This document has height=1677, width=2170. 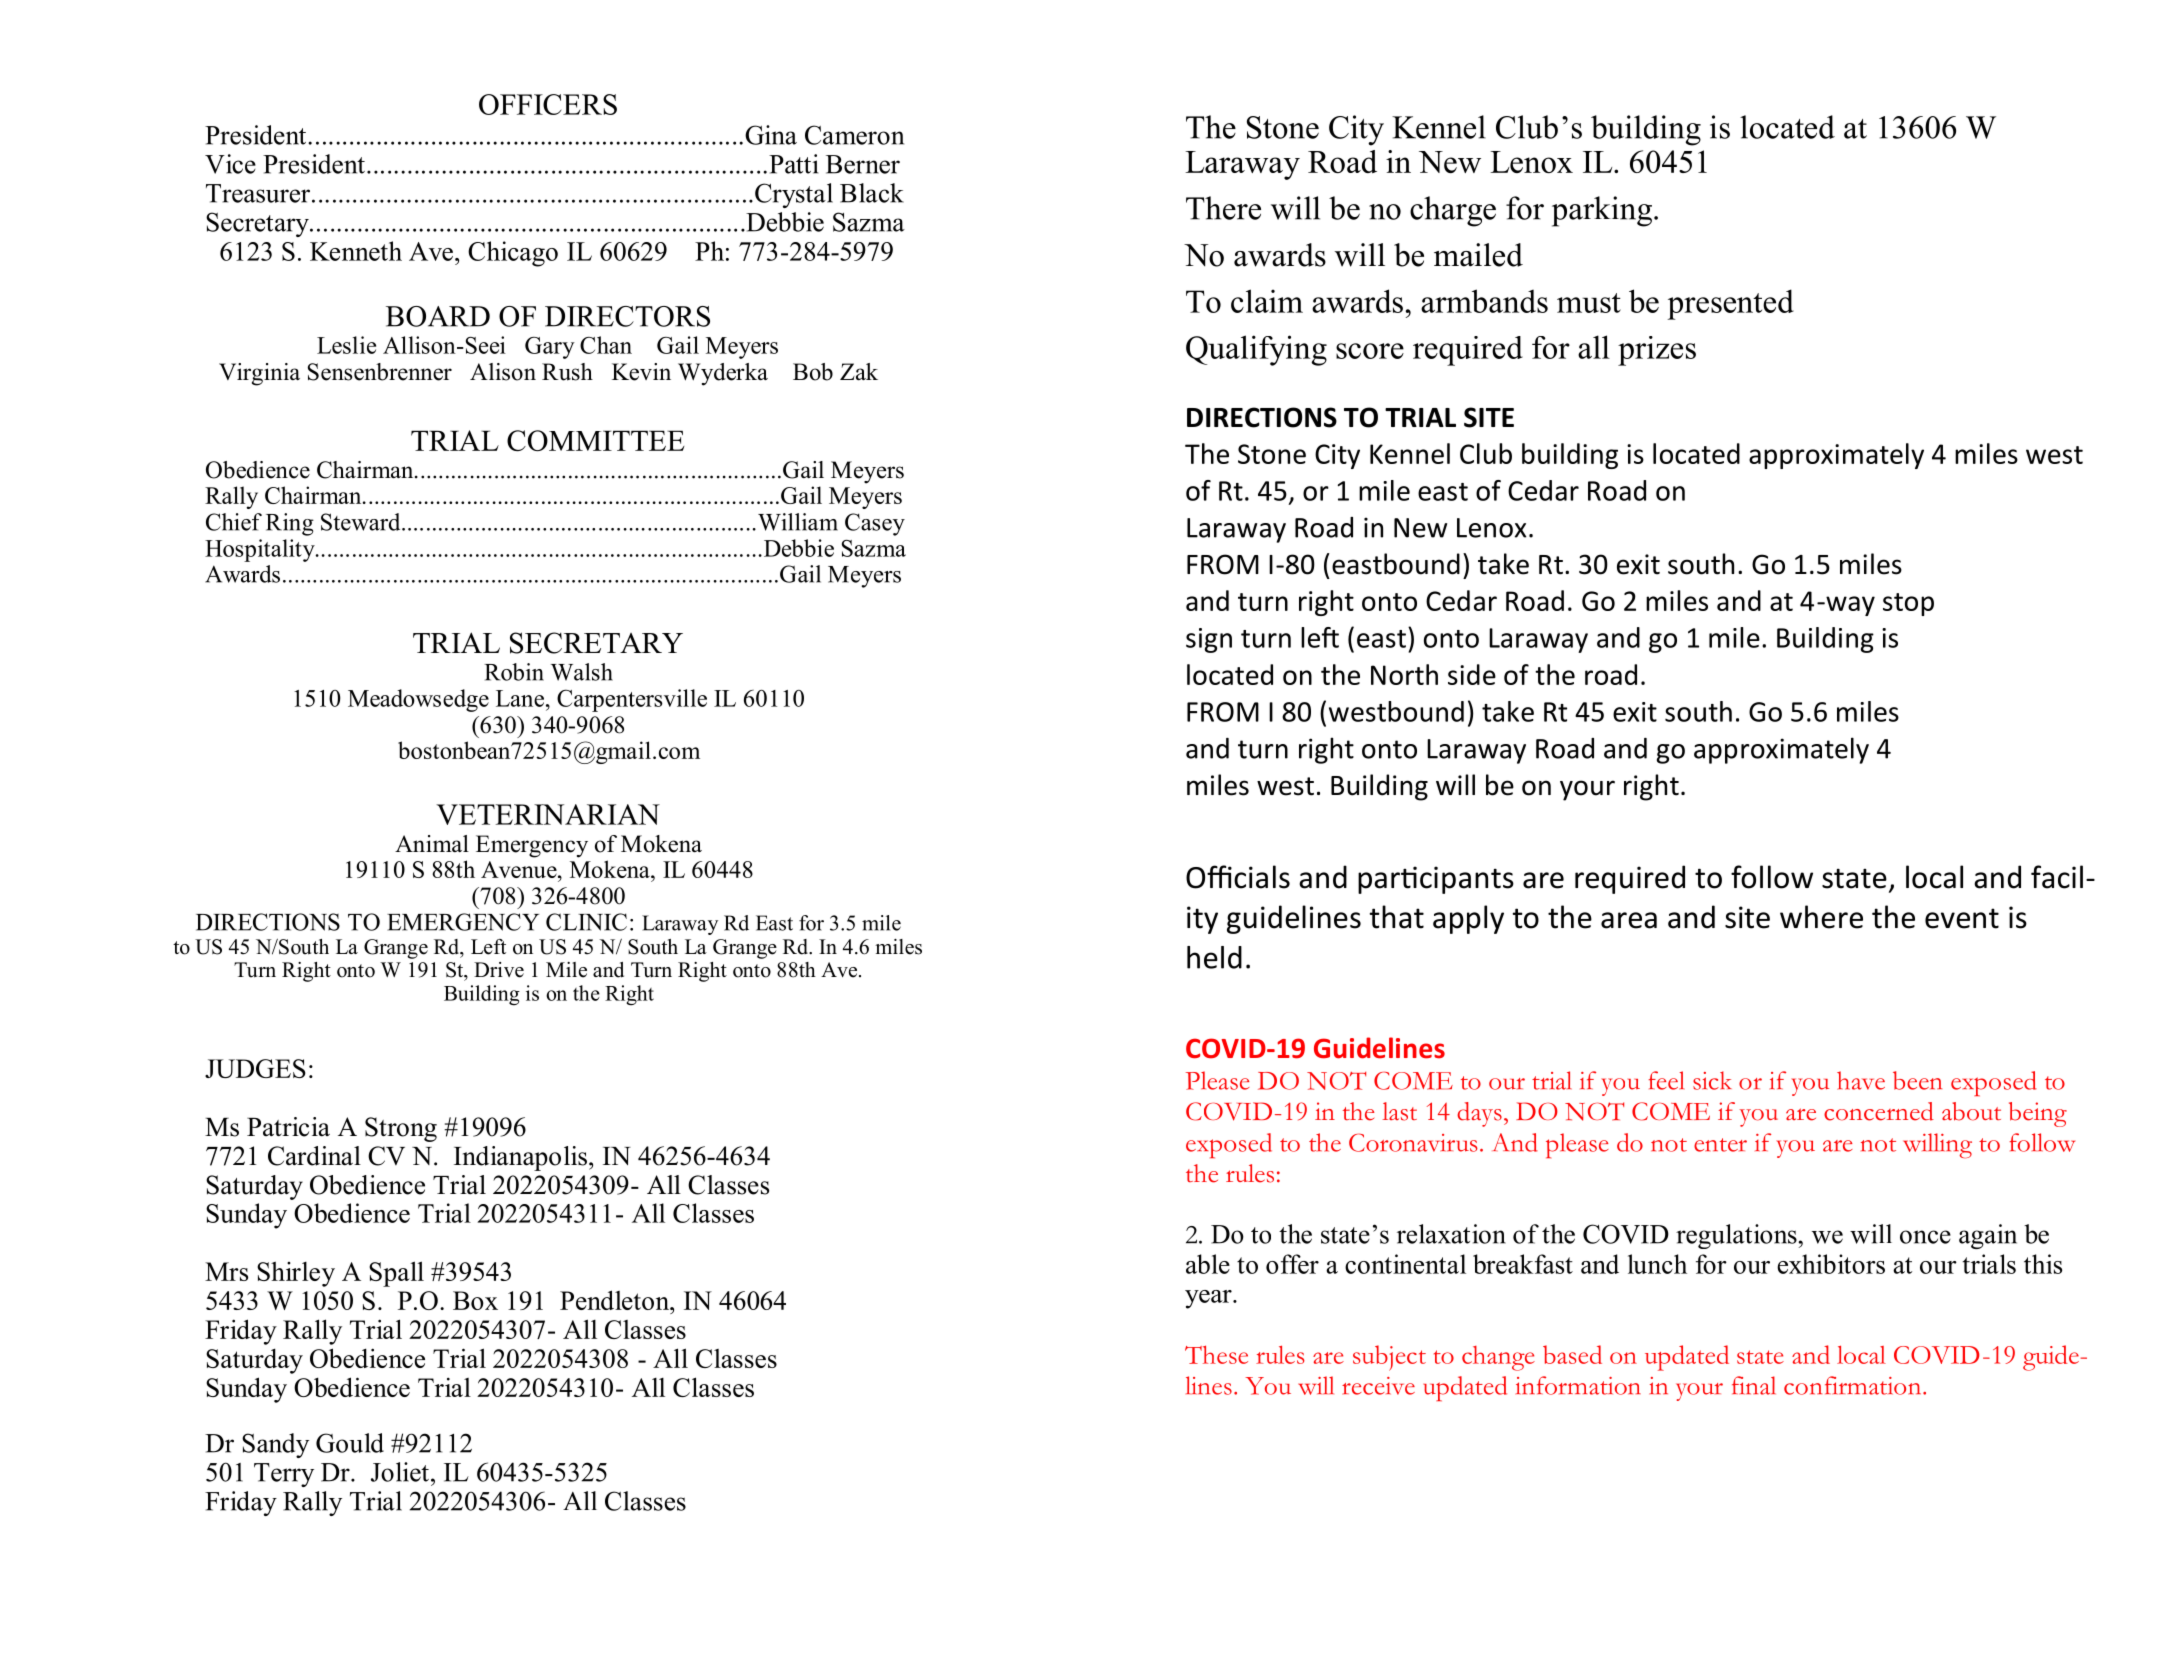 I want to click on parking, so click(x=1603, y=211).
